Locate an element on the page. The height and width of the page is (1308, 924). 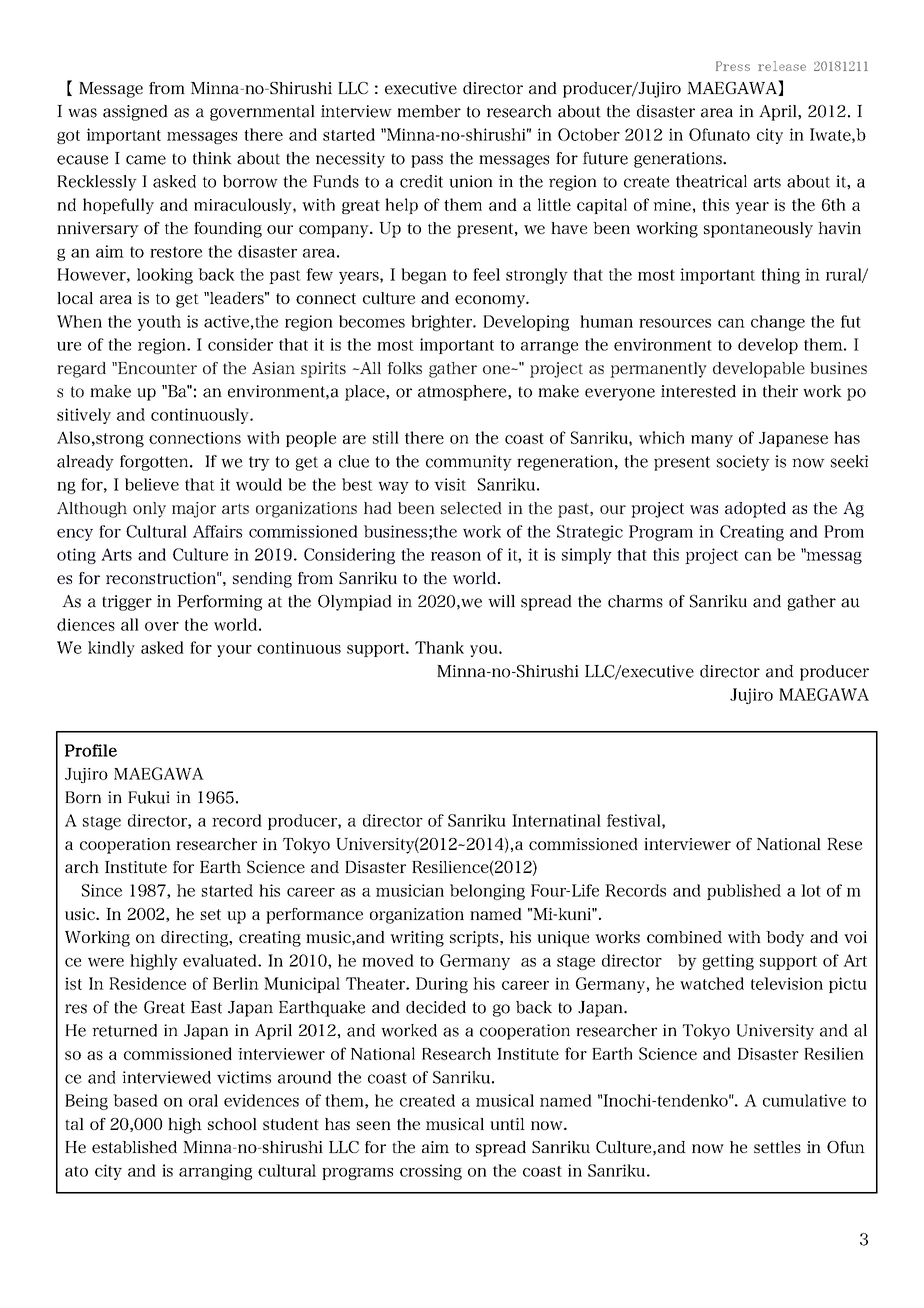
Since is located at coordinates (102, 890).
